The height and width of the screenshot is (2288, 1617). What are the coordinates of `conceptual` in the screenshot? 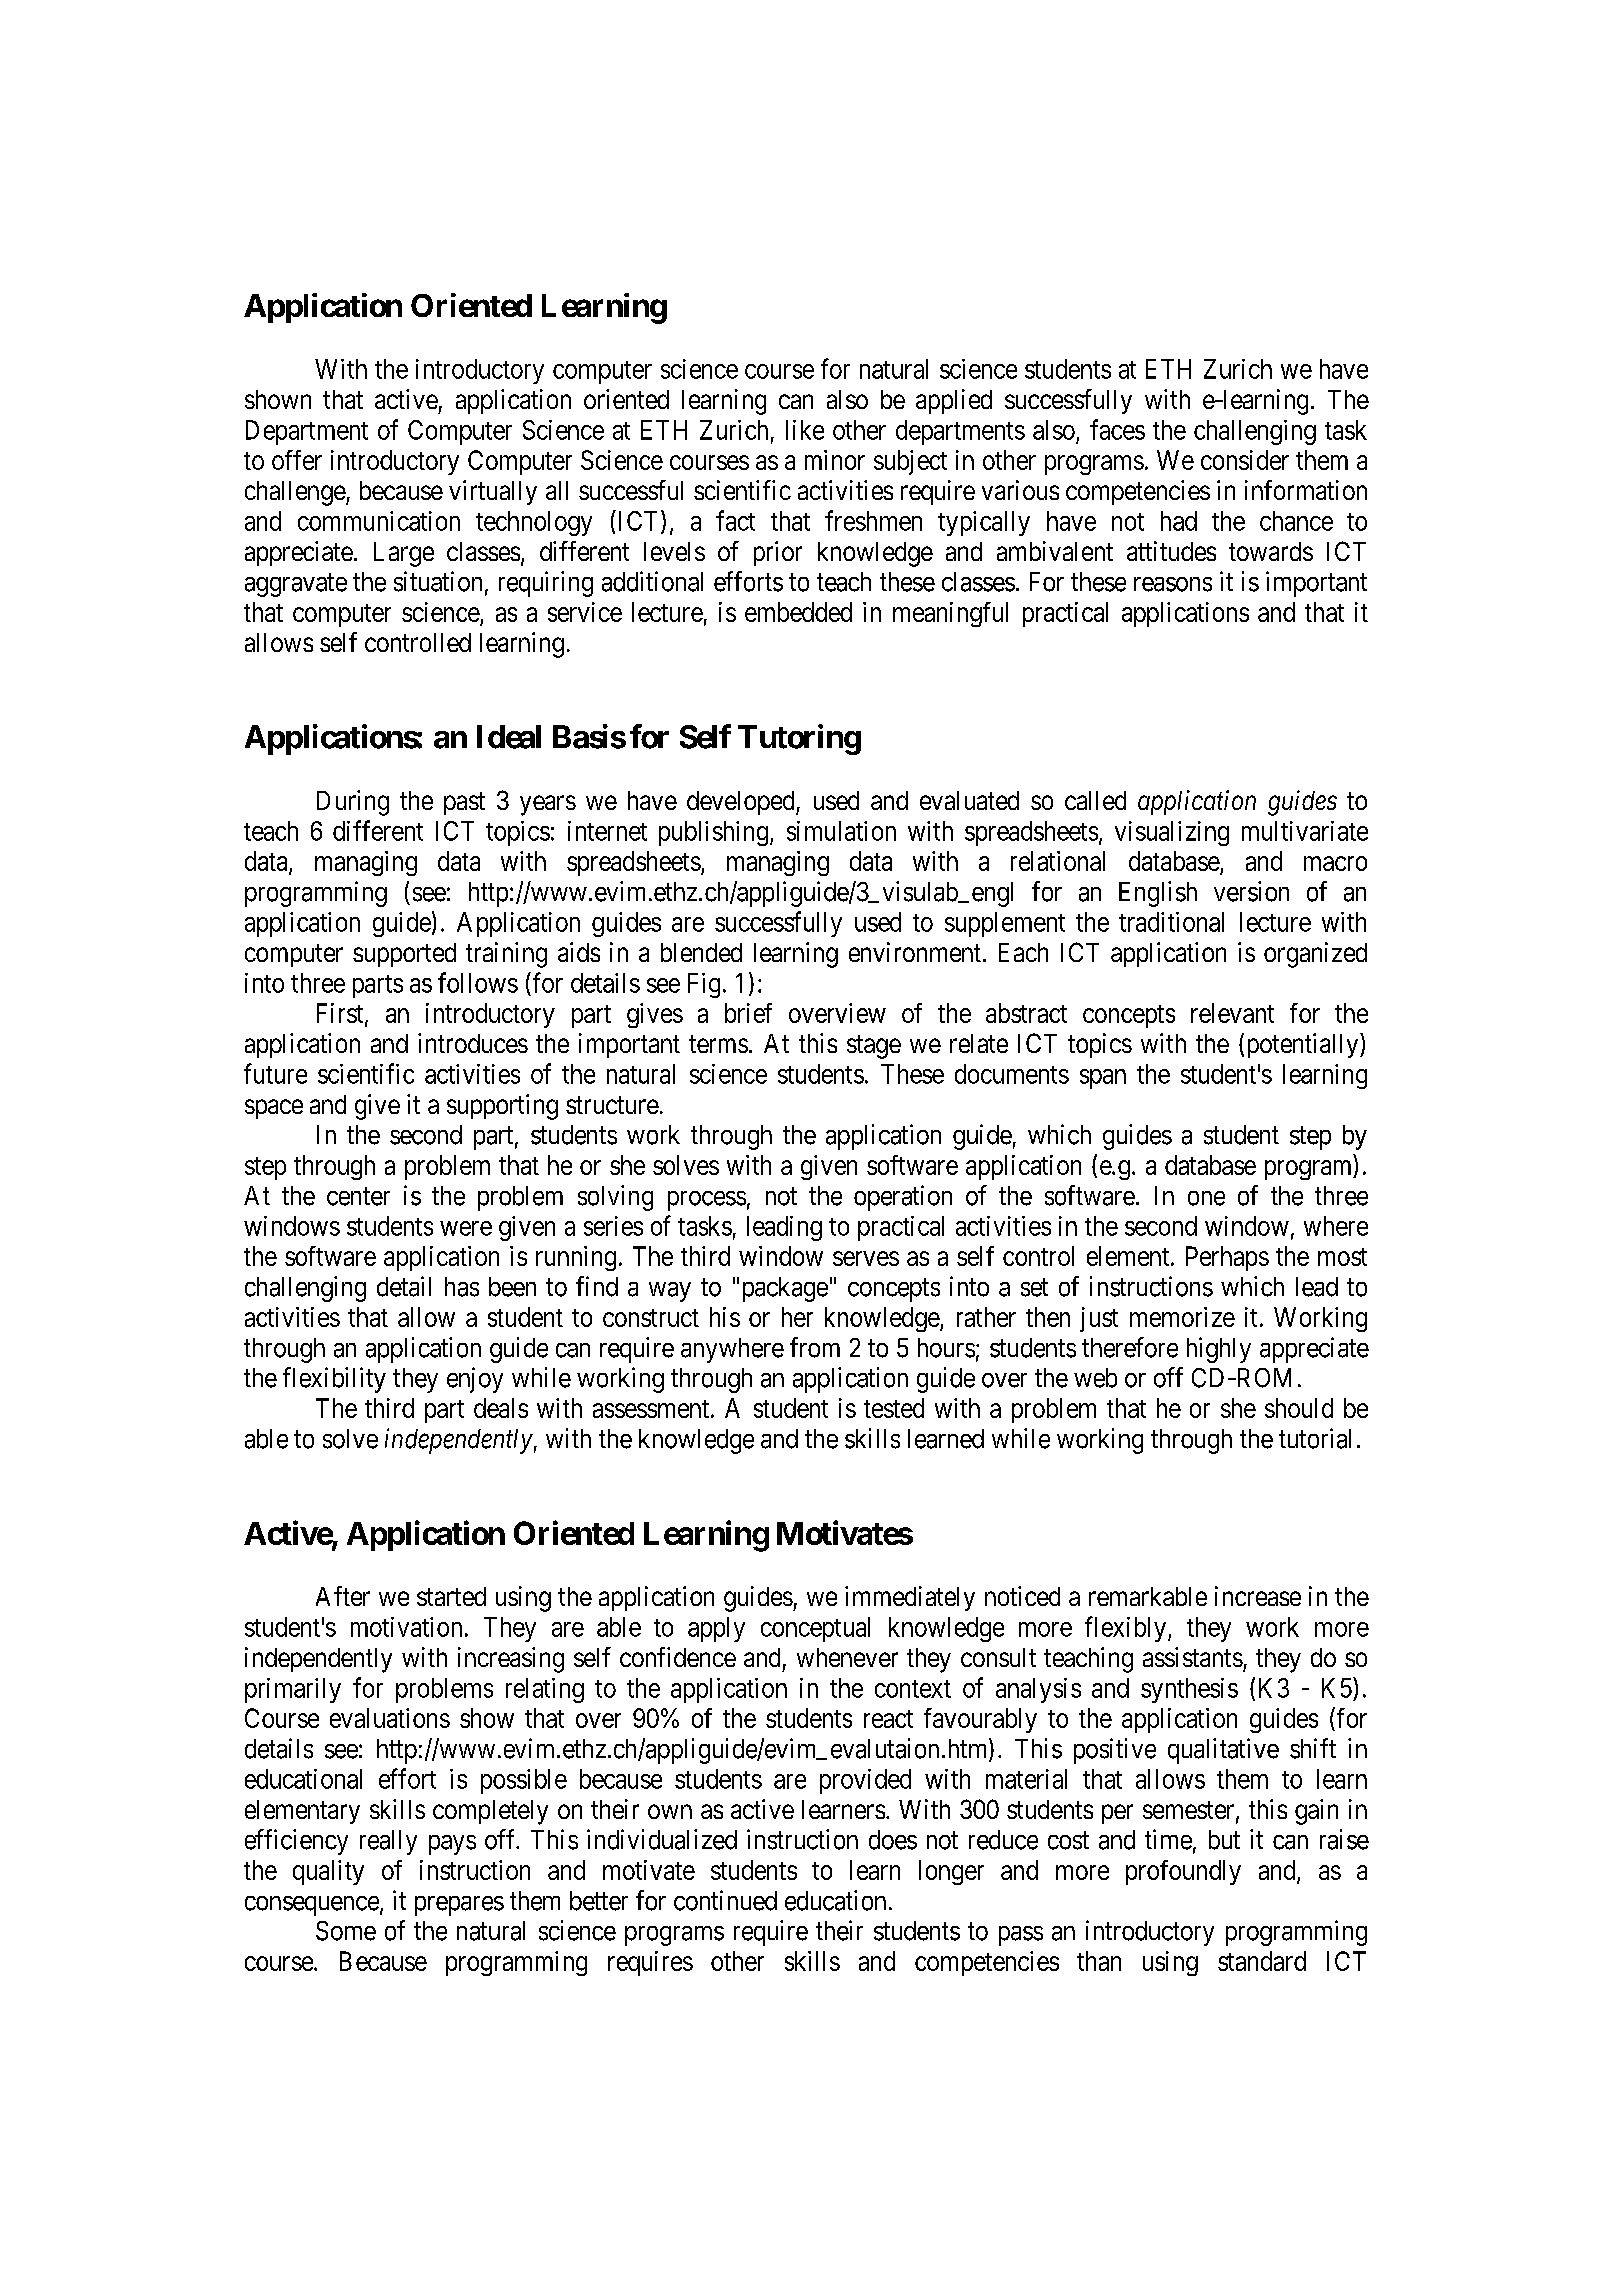 It's located at (815, 1629).
